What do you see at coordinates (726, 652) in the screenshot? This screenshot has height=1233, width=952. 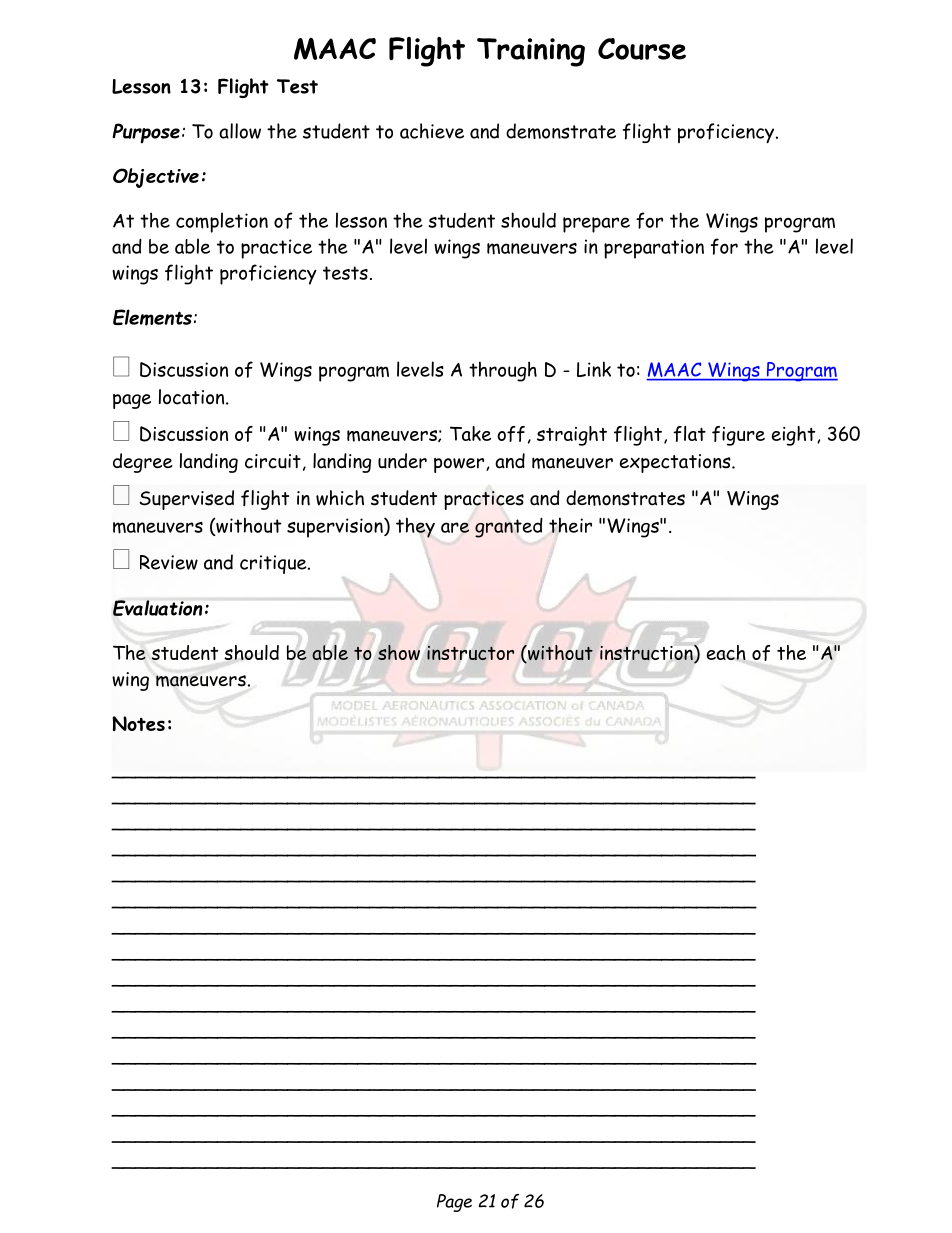 I see `each` at bounding box center [726, 652].
